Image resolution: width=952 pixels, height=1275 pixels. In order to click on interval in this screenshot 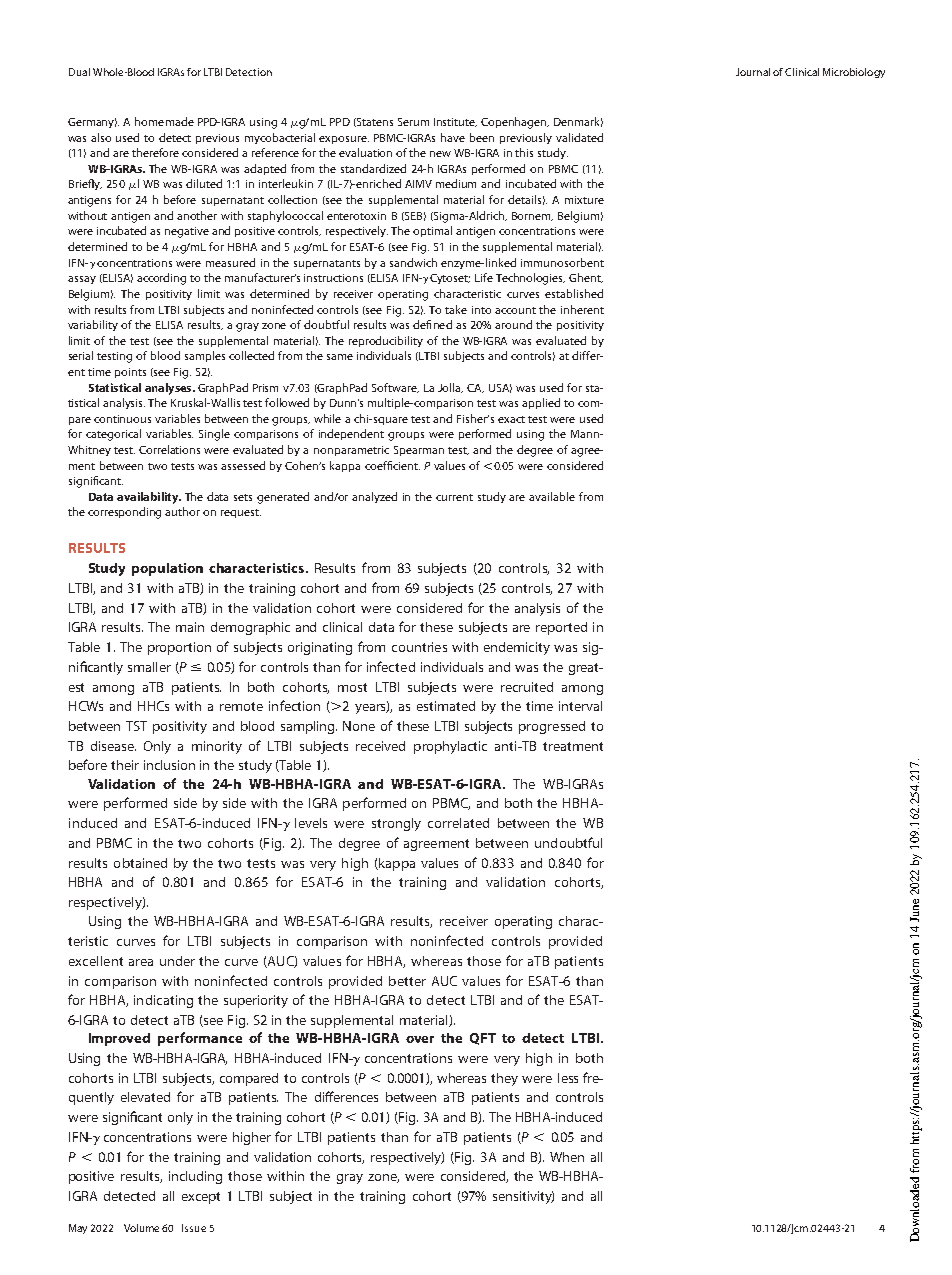, I will do `click(580, 706)`.
